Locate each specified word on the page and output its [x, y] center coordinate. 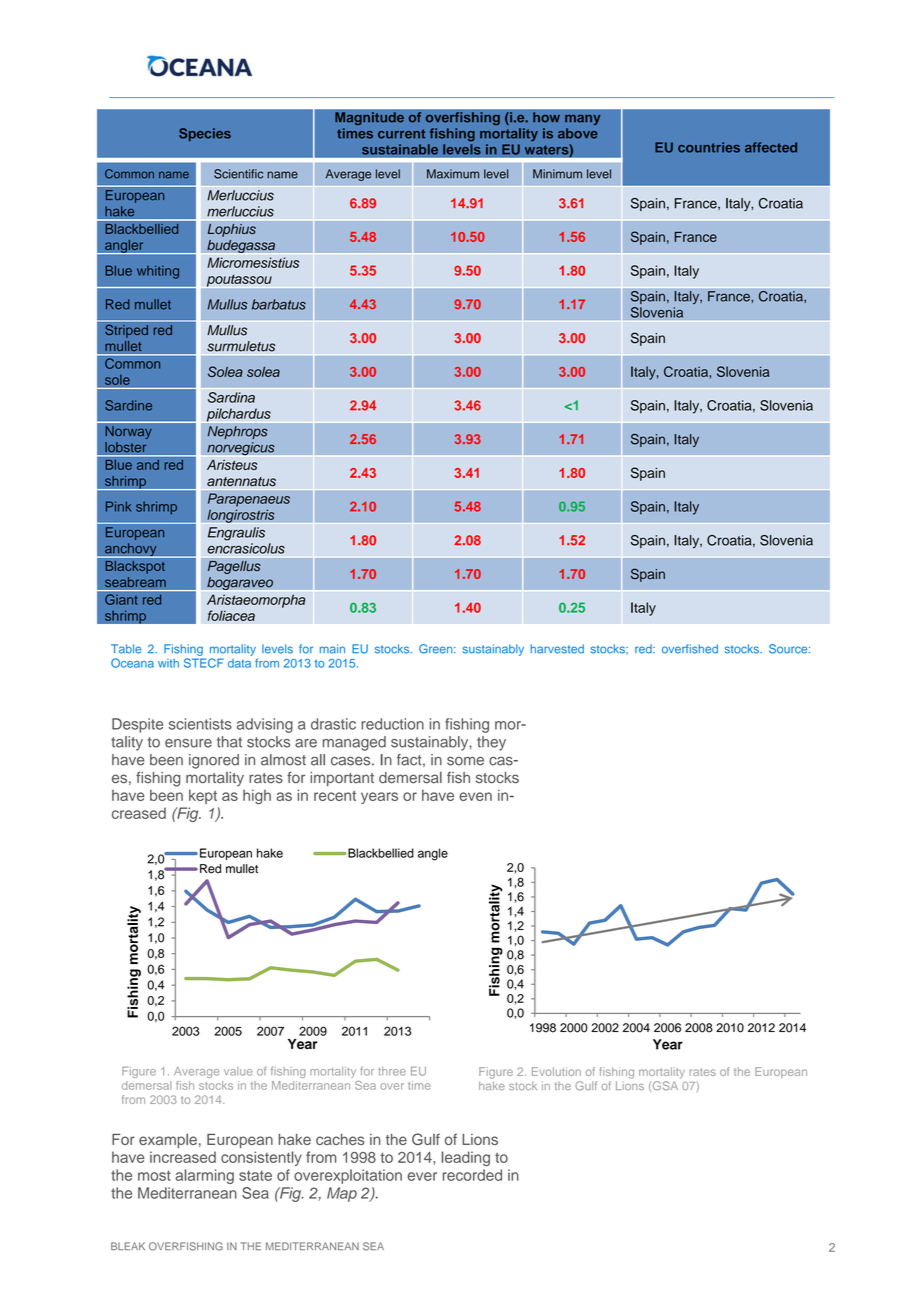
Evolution [556, 1071]
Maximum [453, 174]
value [238, 1071]
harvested [557, 649]
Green [437, 649]
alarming [204, 1176]
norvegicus [241, 449]
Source [789, 649]
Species [205, 134]
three [392, 1071]
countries [709, 147]
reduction [392, 724]
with [168, 663]
